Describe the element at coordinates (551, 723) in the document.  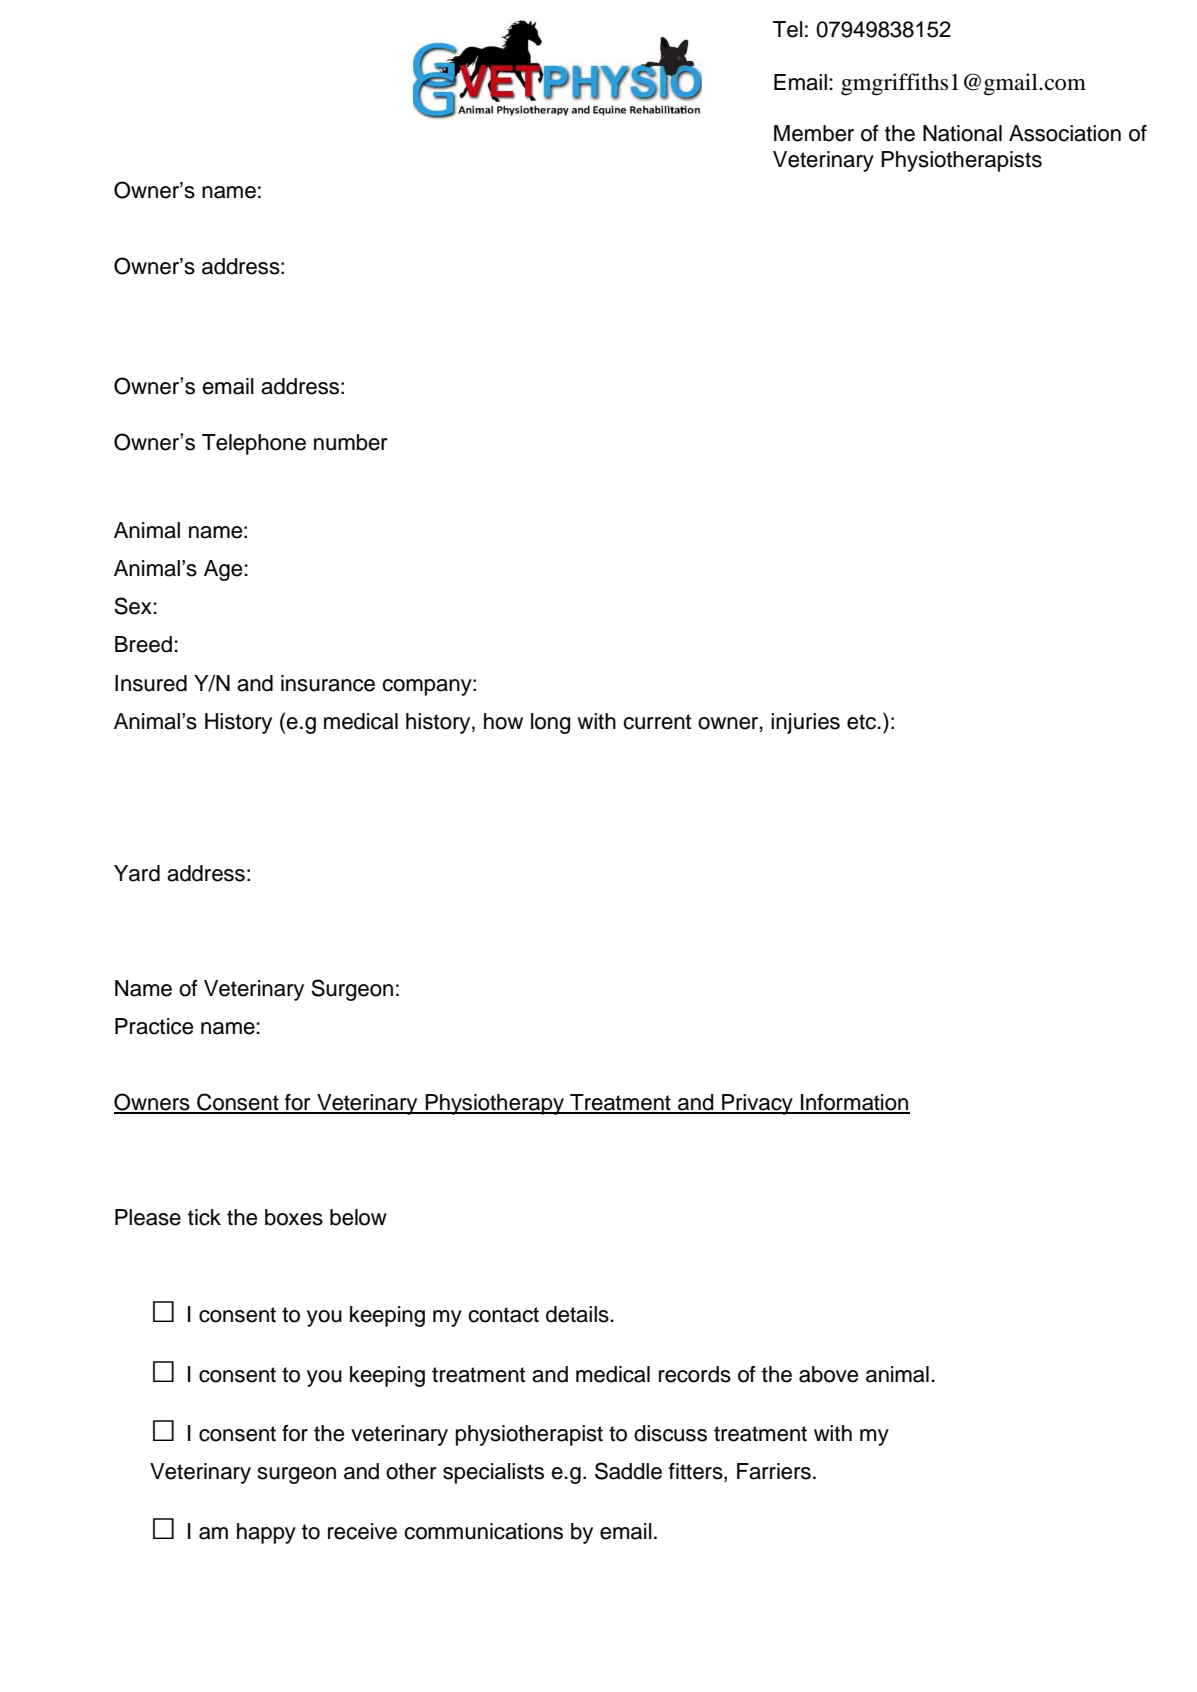
I see `long` at that location.
